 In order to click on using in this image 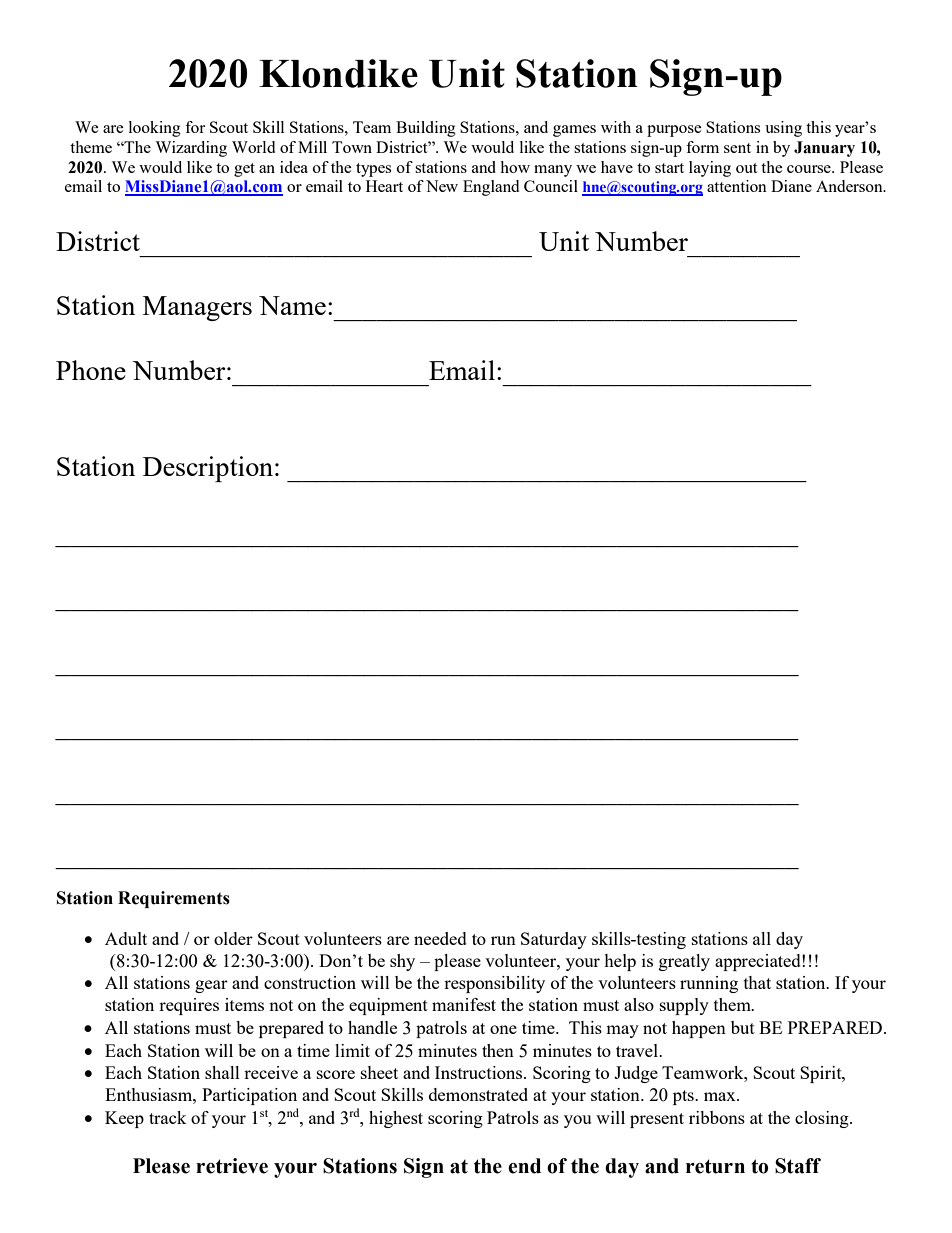, I will do `click(783, 129)`.
